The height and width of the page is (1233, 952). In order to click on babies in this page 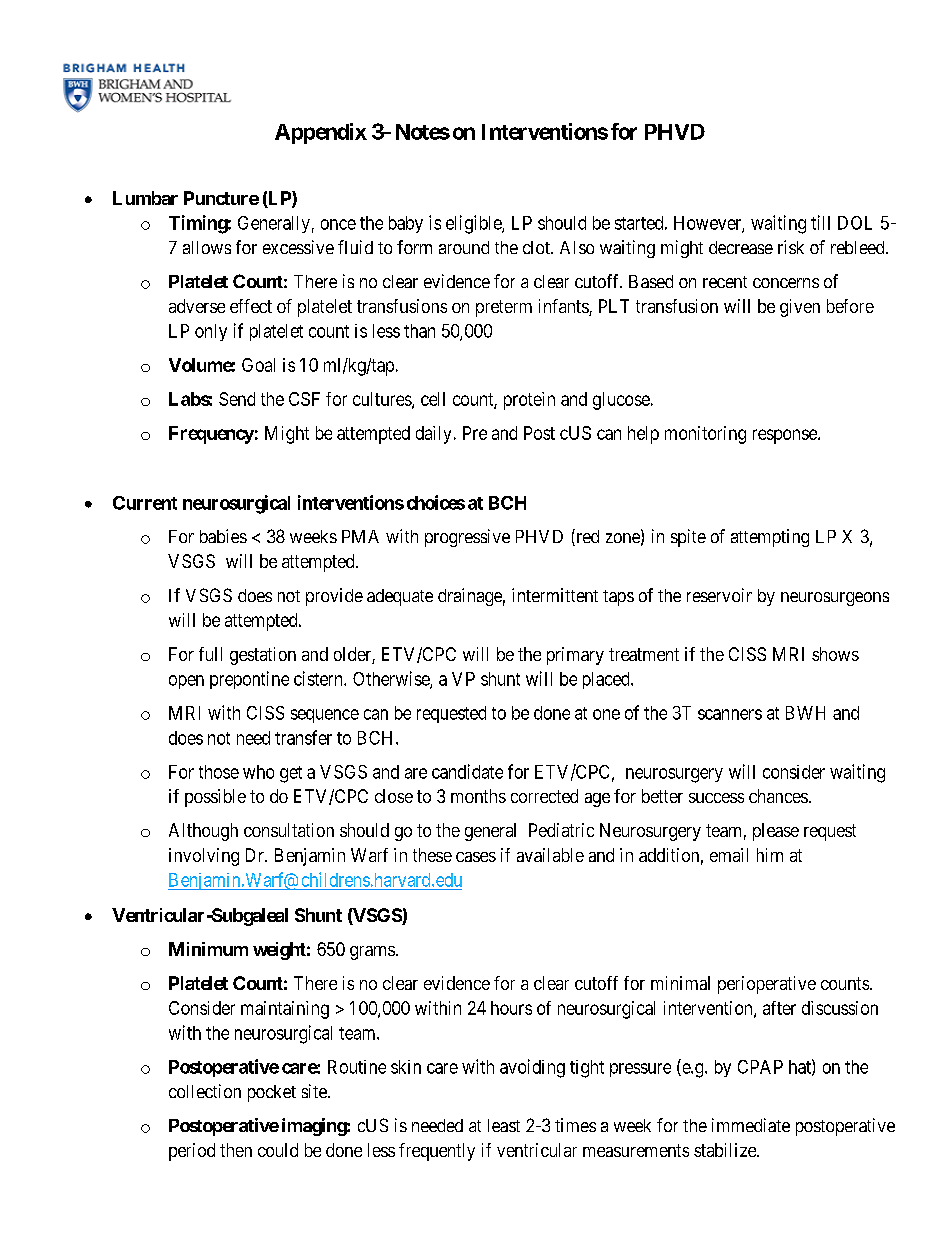, I will do `click(223, 536)`.
